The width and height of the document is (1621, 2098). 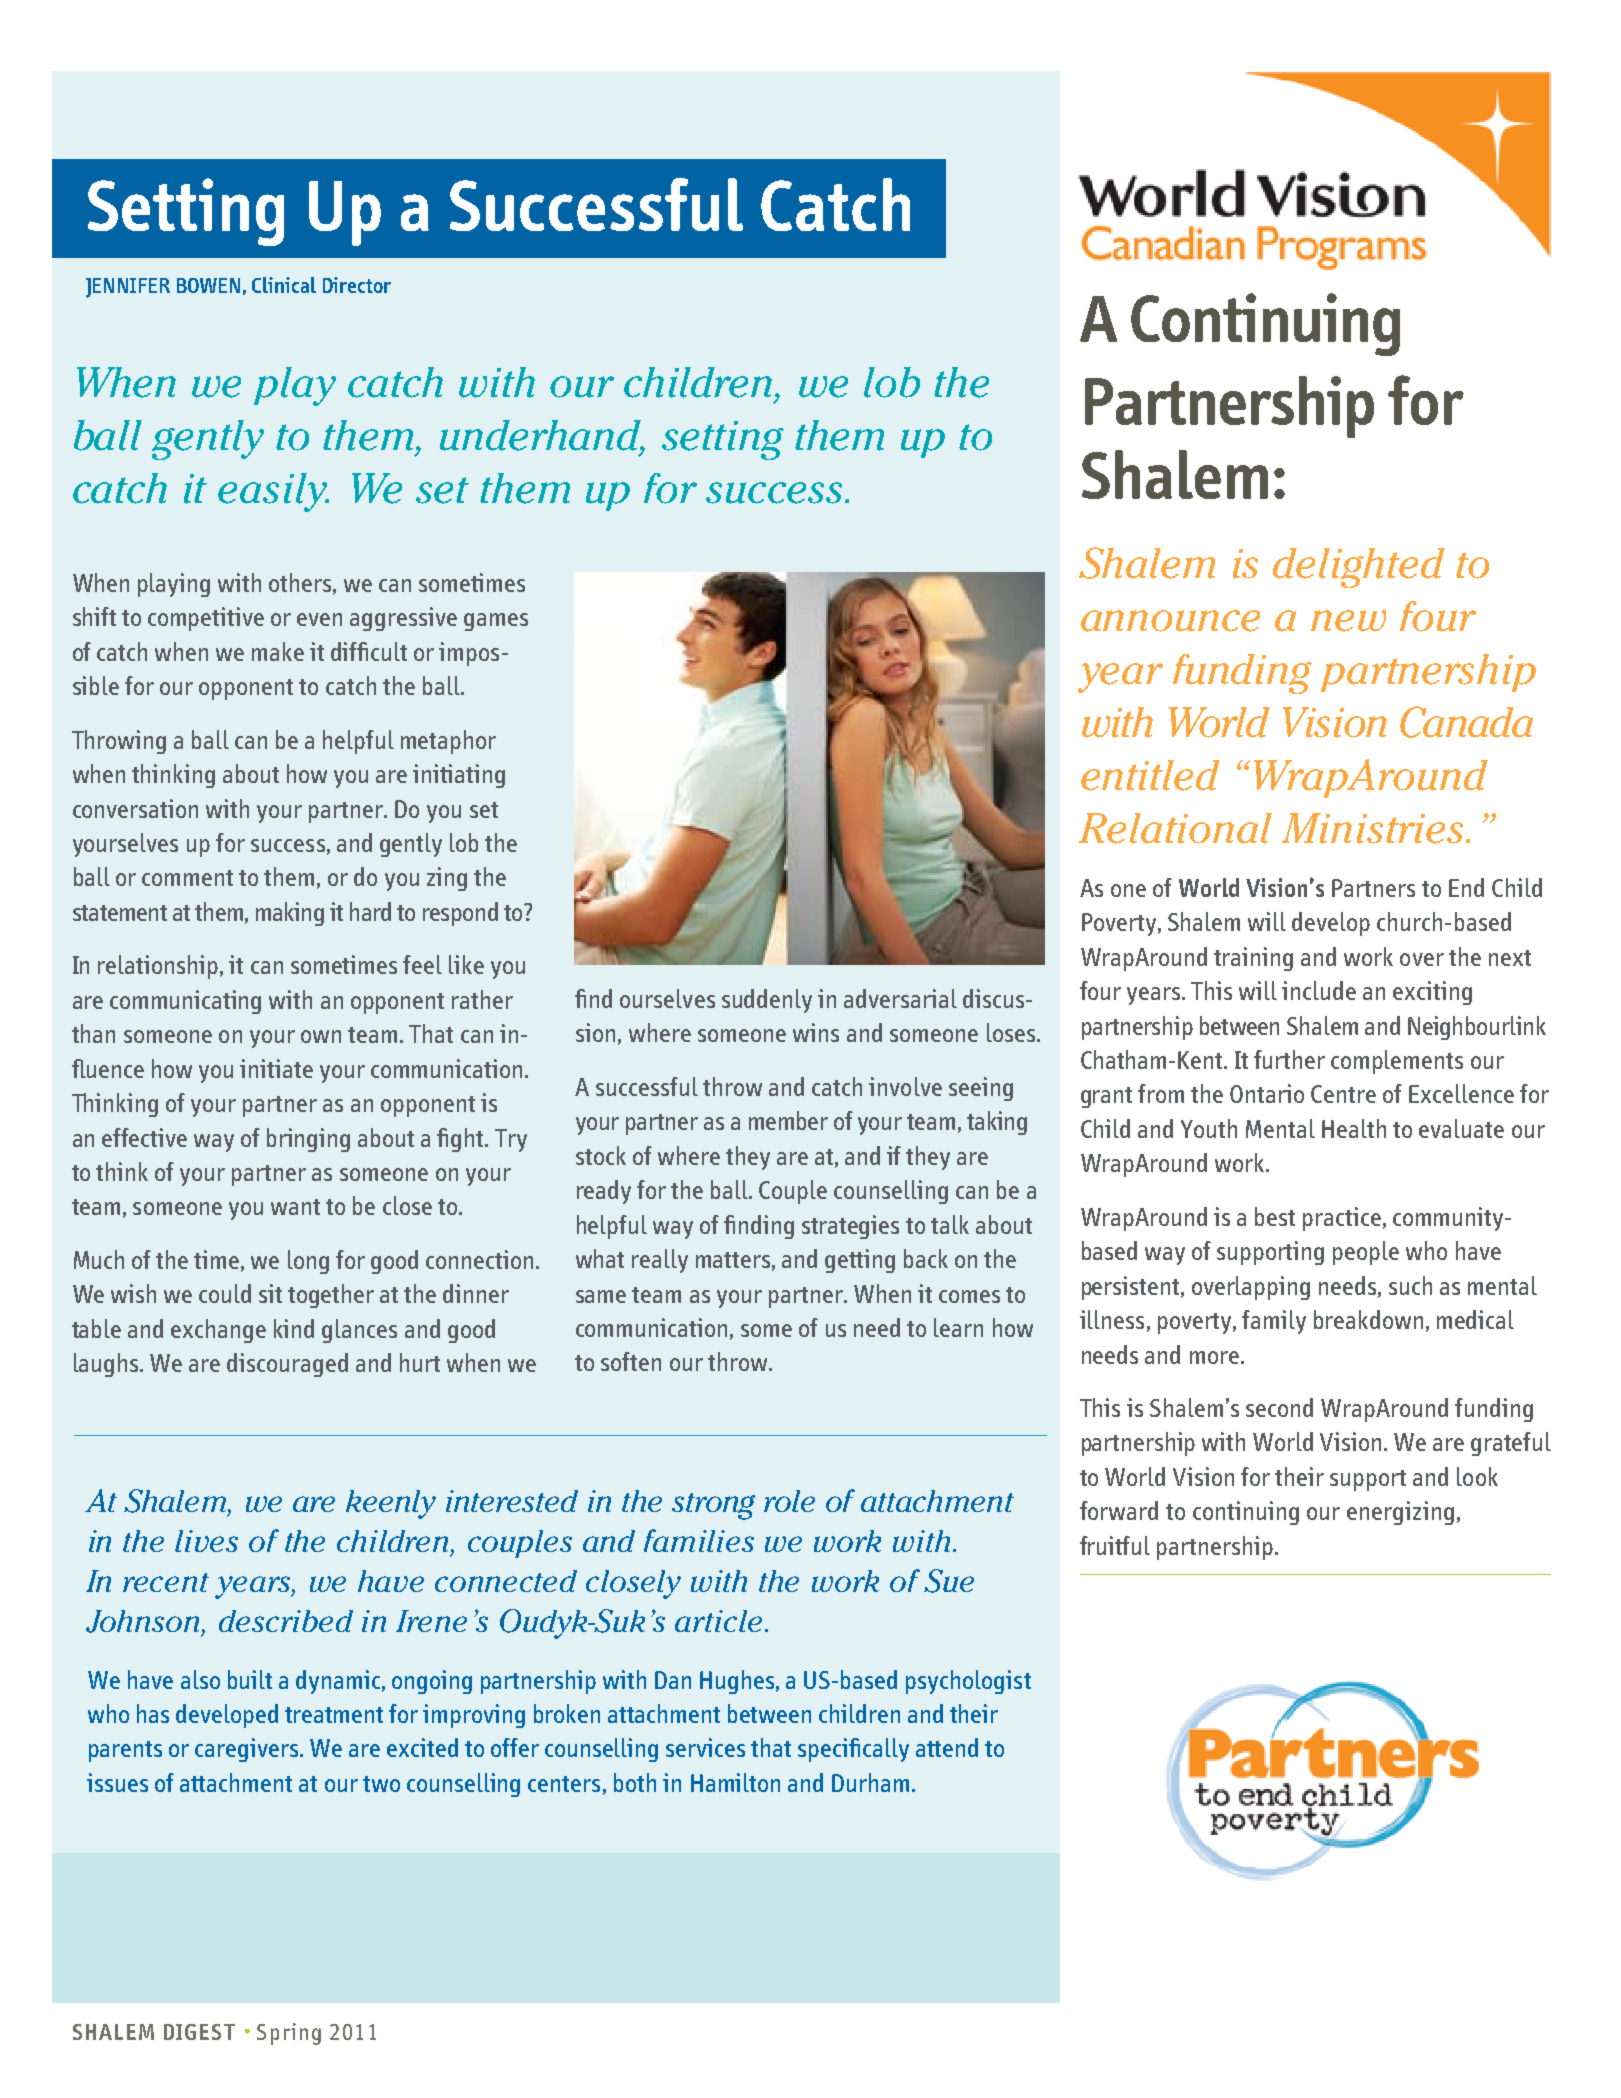 What do you see at coordinates (542, 436) in the document?
I see `underhand` at bounding box center [542, 436].
